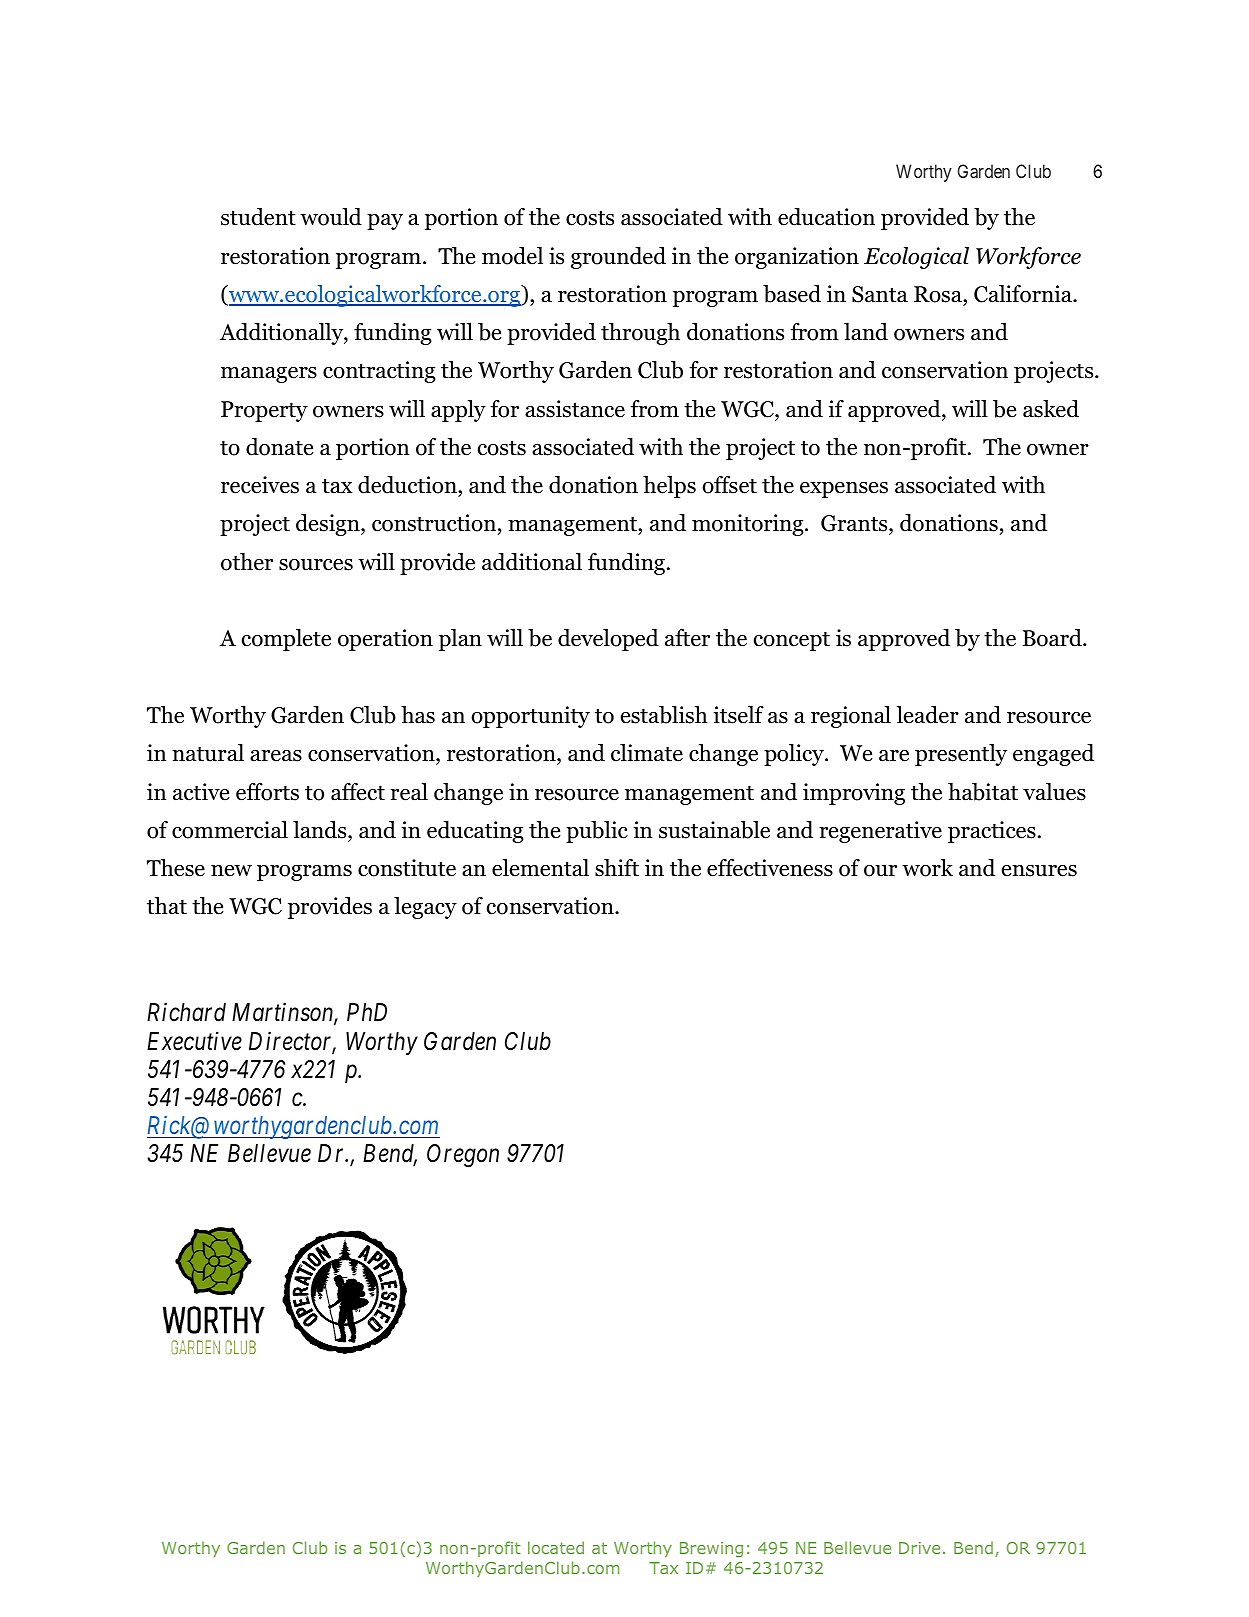  I want to click on student, so click(258, 217).
